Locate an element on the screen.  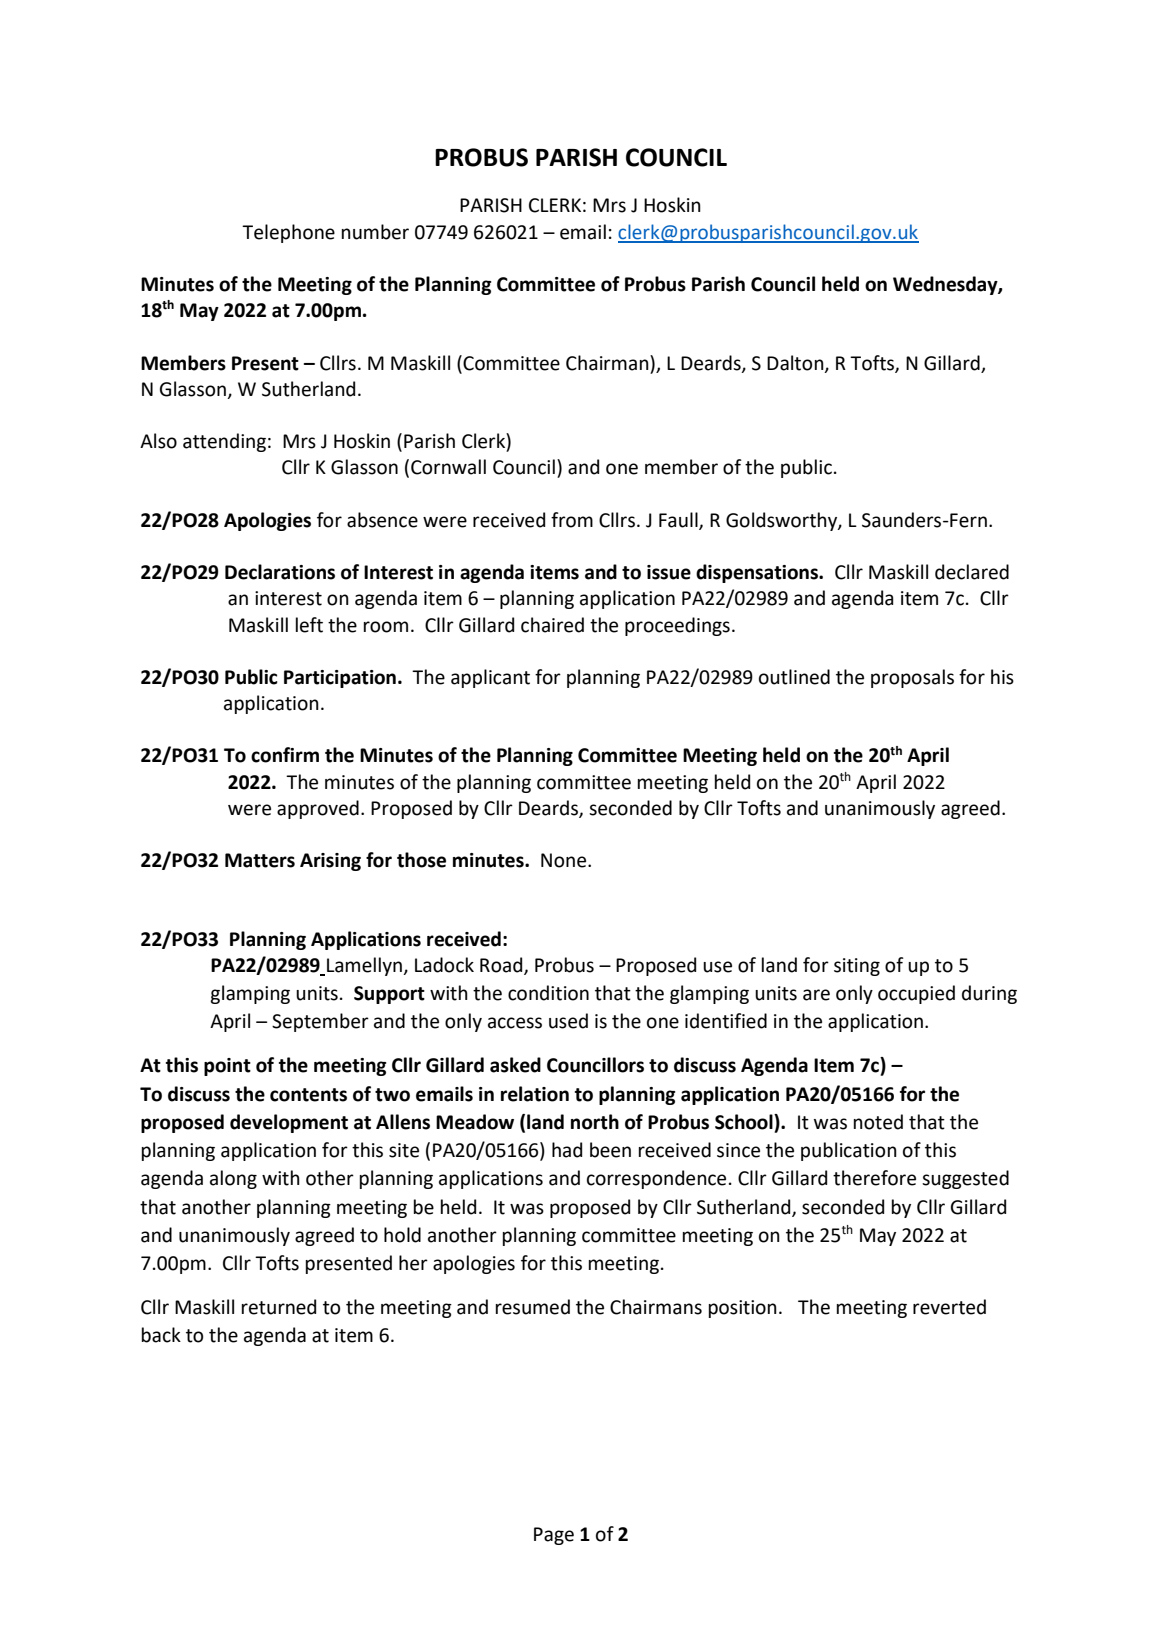
None is located at coordinates (565, 860).
